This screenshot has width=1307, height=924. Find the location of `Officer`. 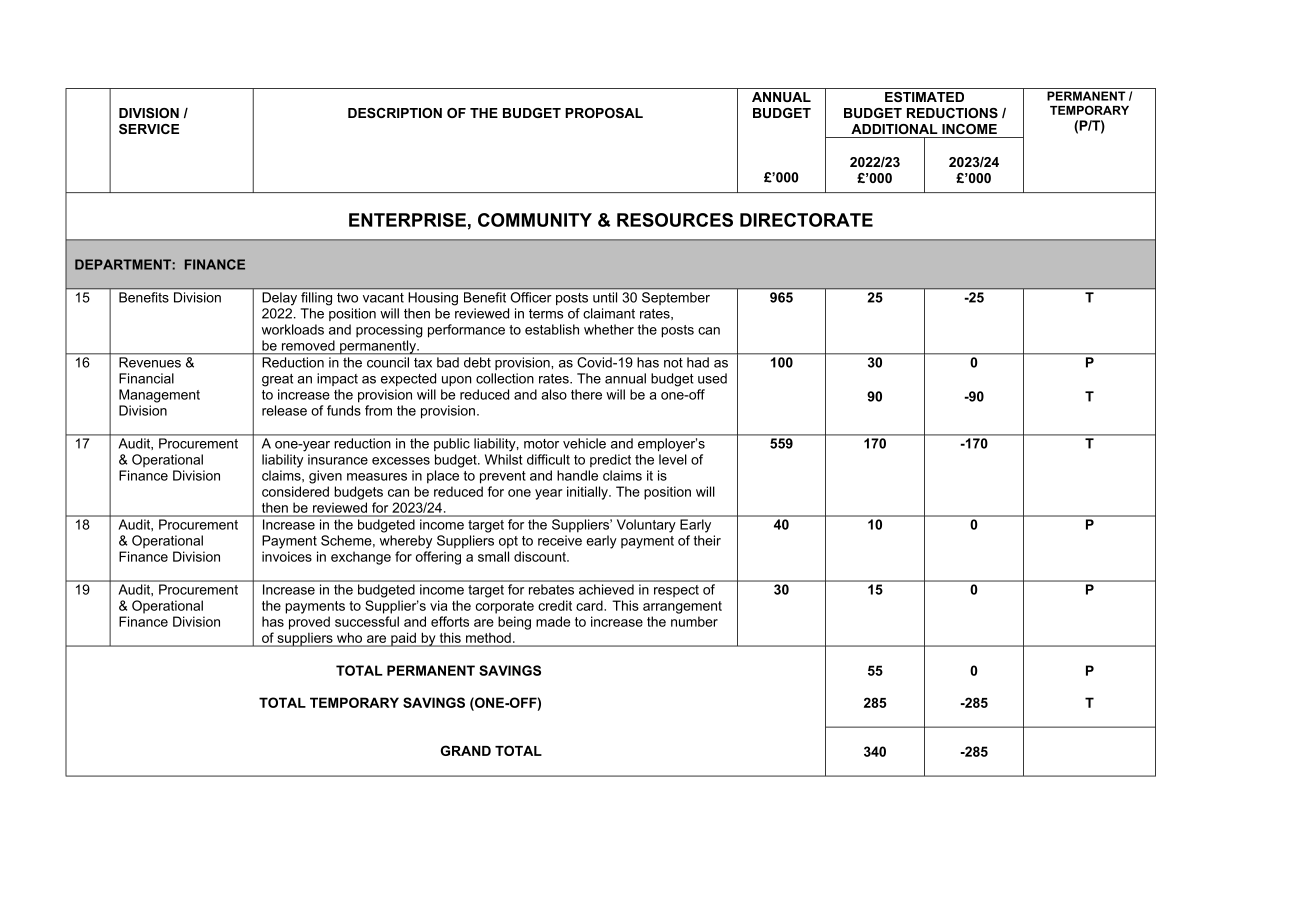

Officer is located at coordinates (531, 297).
